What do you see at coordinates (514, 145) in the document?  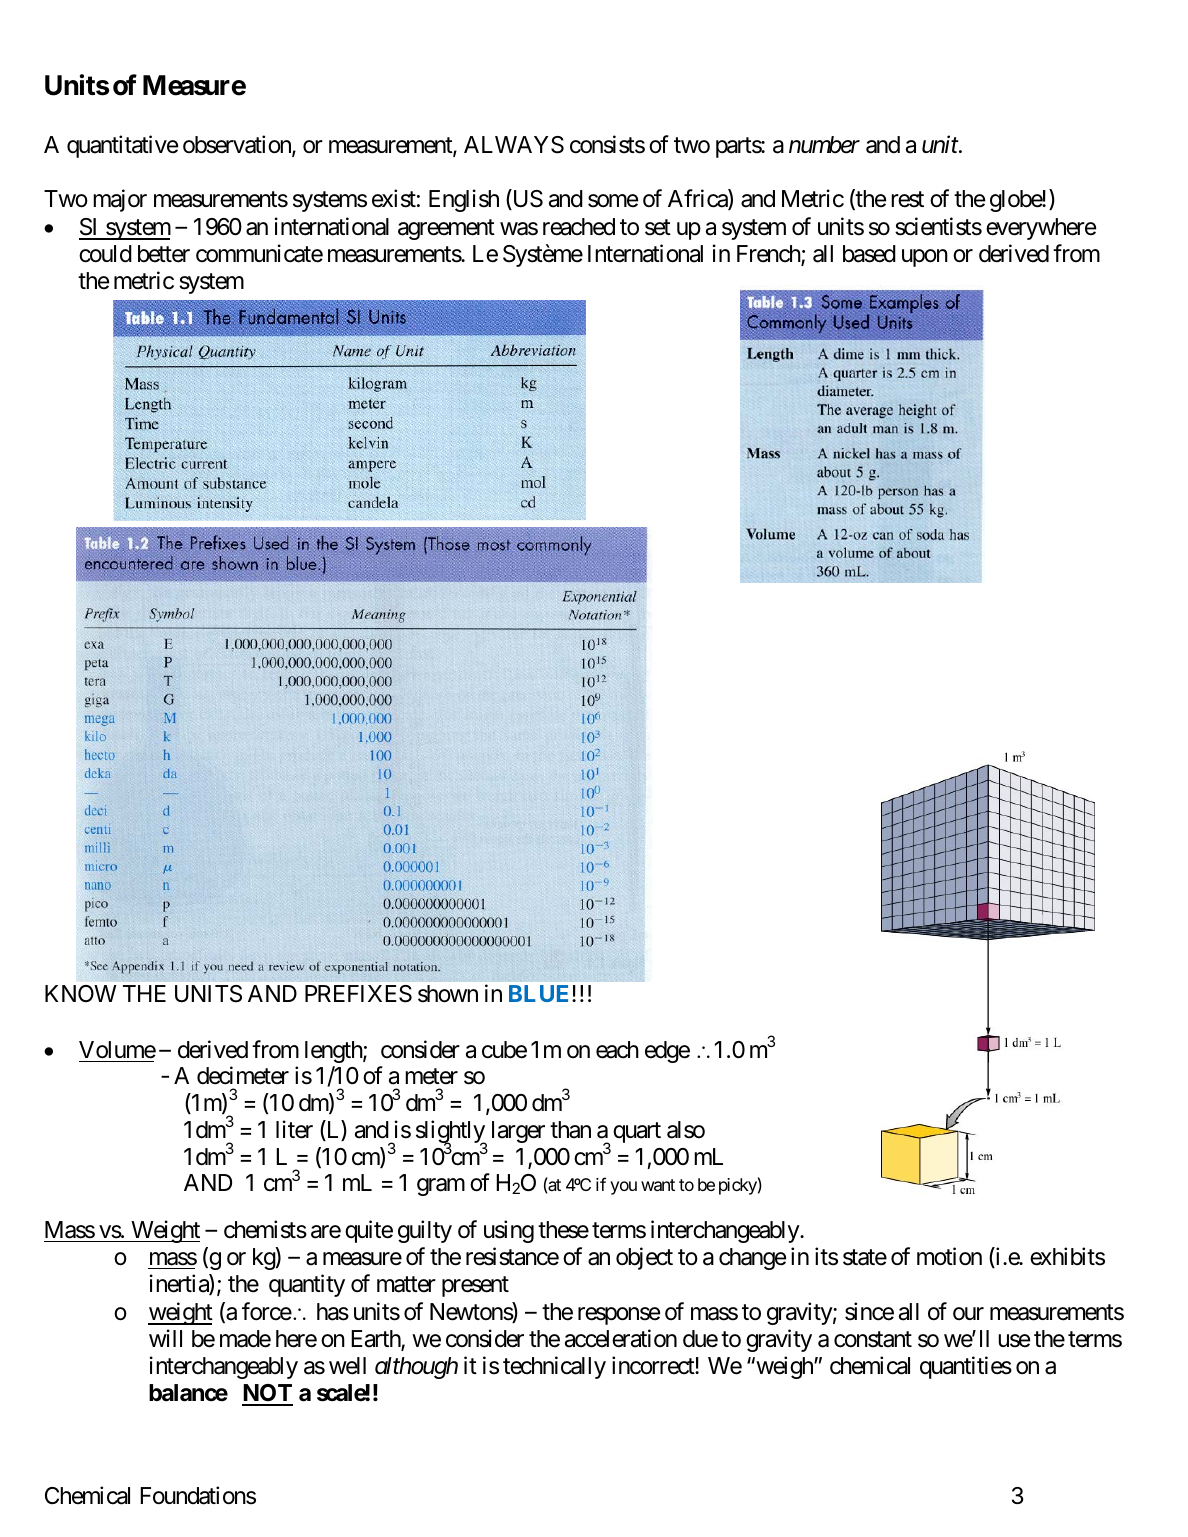 I see `ALWAYS` at bounding box center [514, 145].
